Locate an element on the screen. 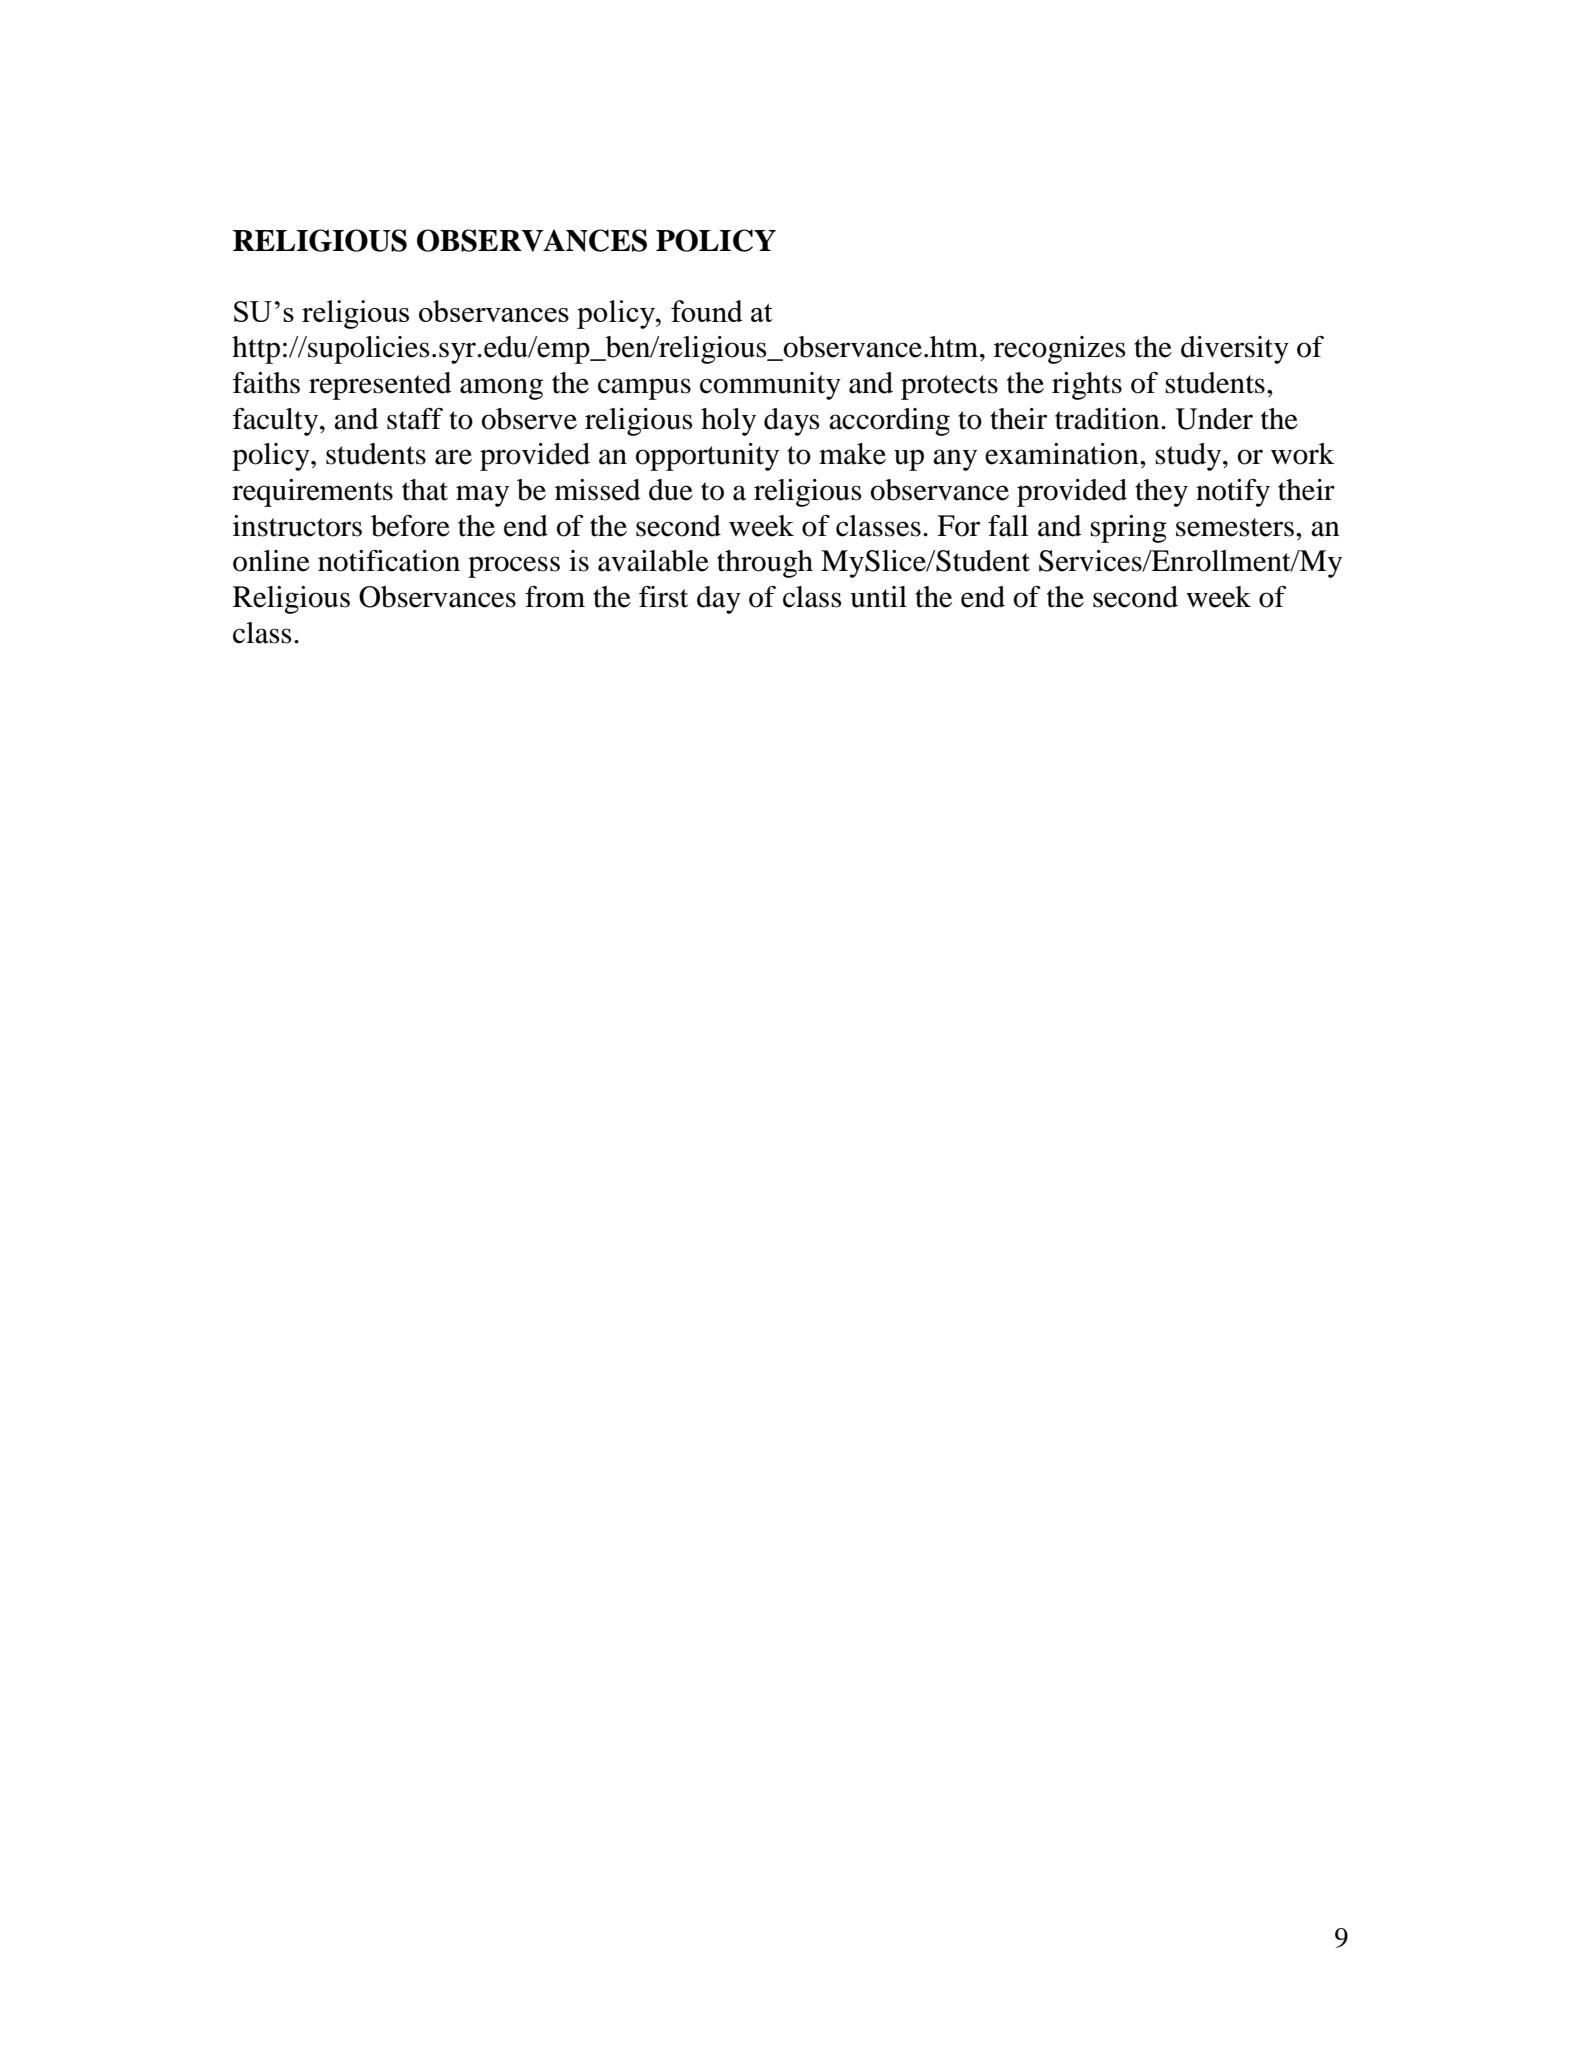 This screenshot has height=2046, width=1581. study is located at coordinates (1189, 457).
